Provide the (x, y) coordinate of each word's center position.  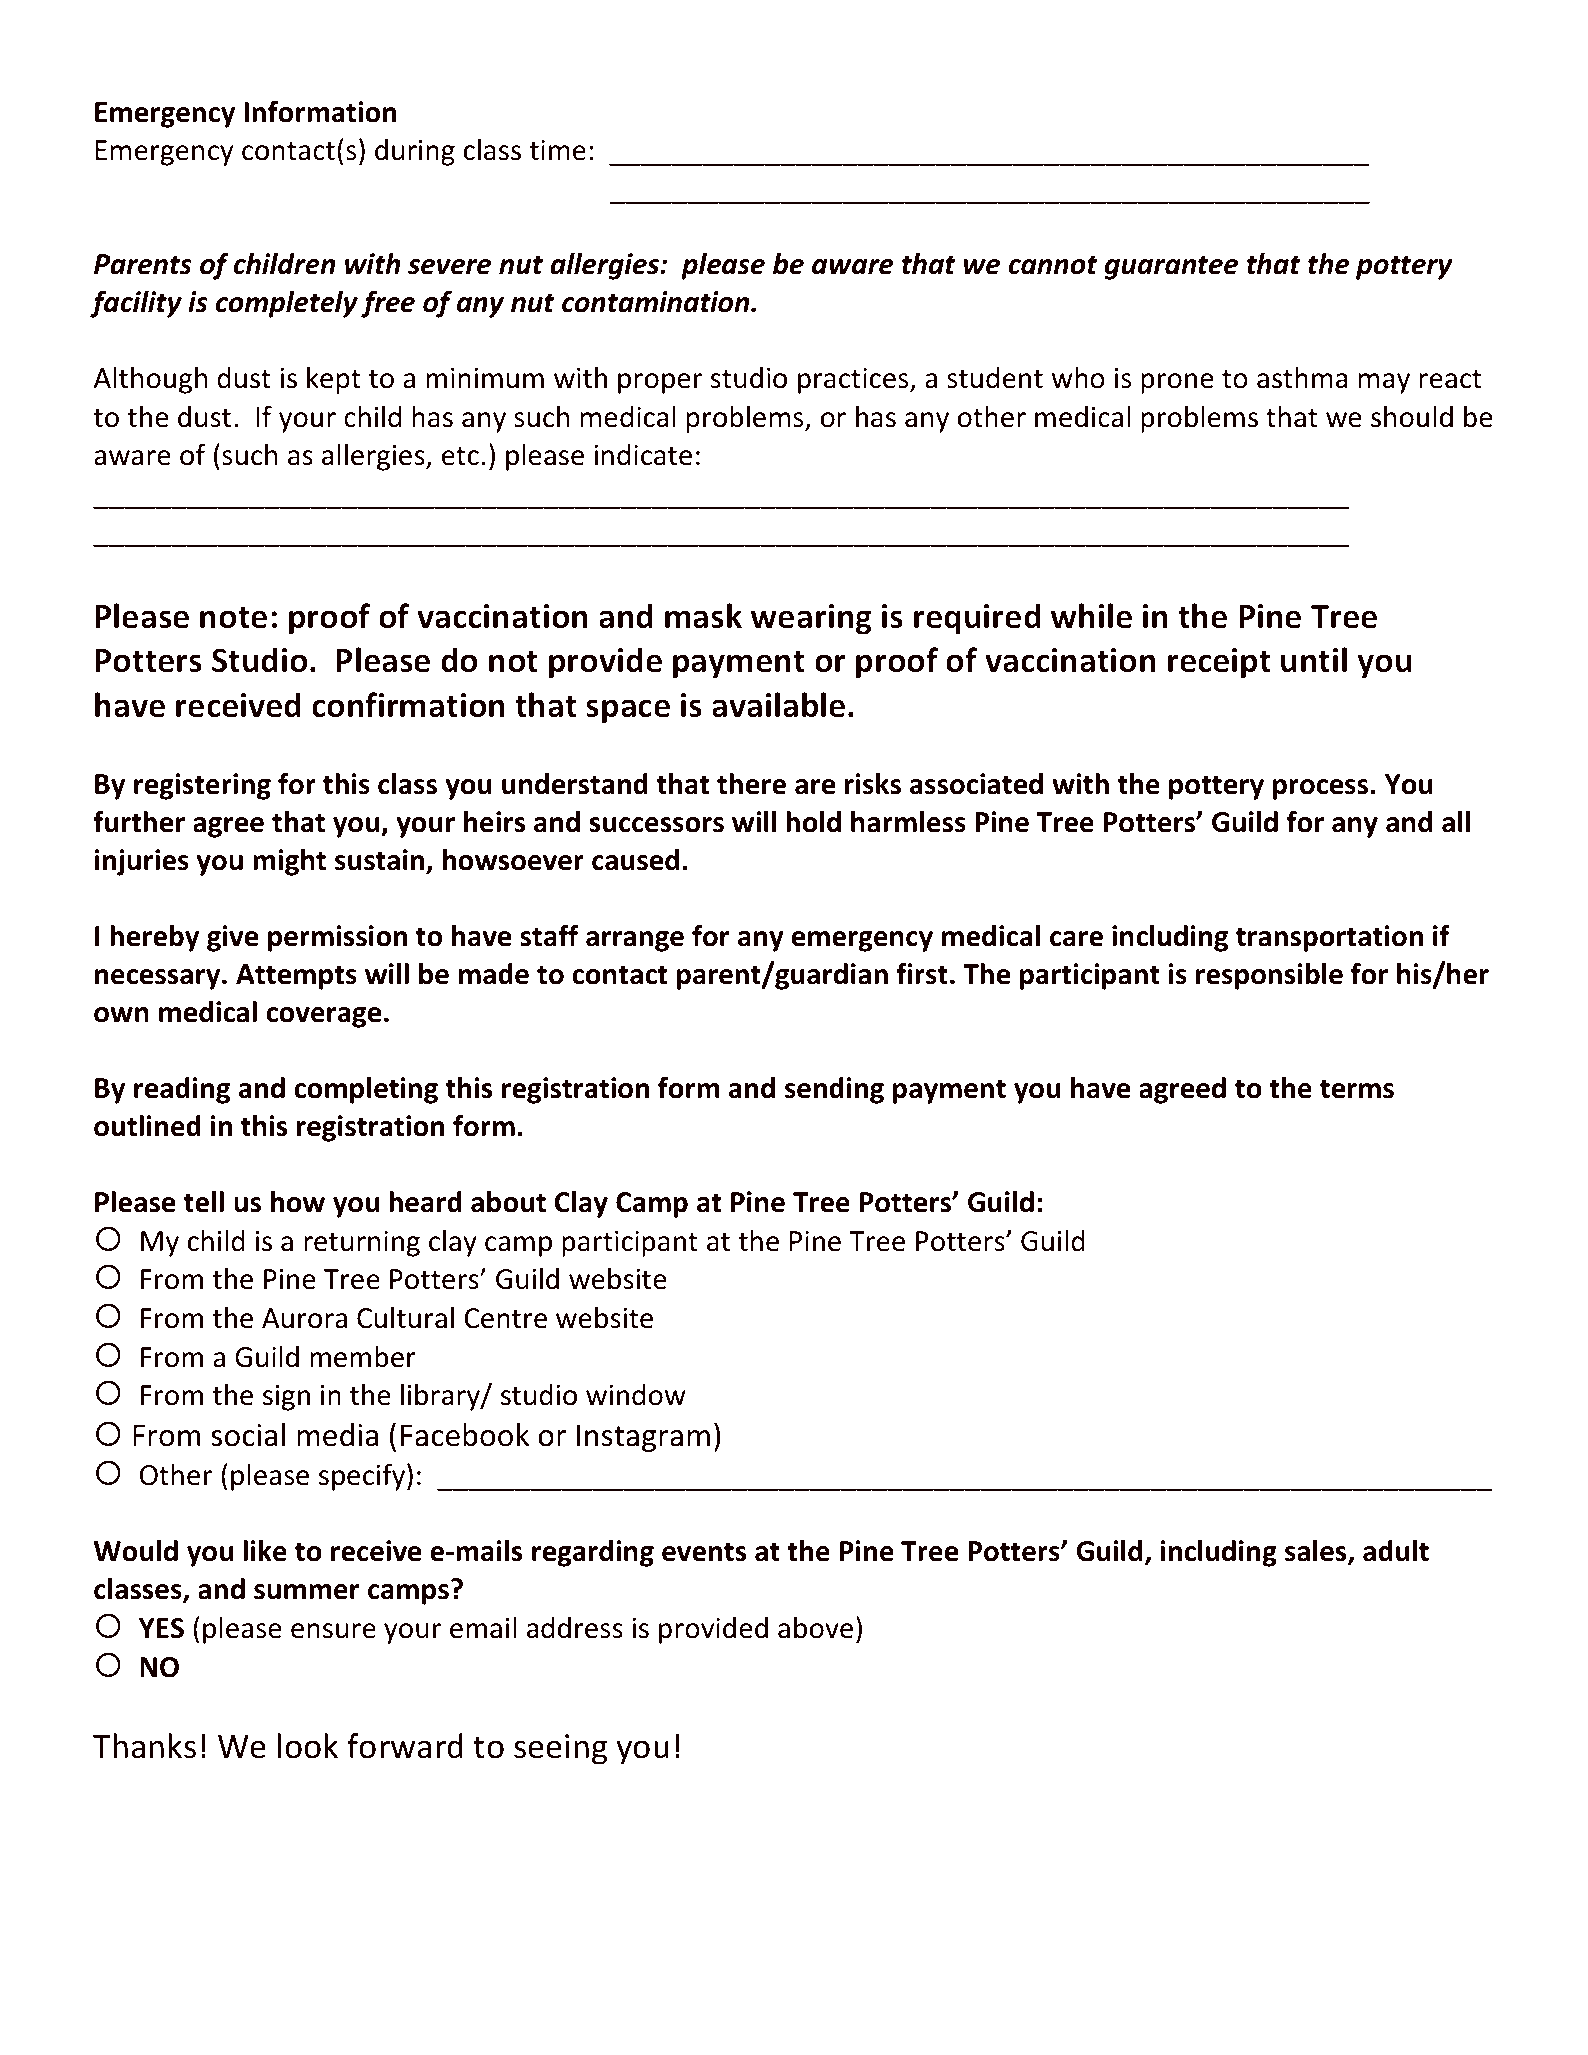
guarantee (1171, 267)
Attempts (296, 977)
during (415, 152)
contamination (657, 302)
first (922, 973)
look (307, 1746)
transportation (1329, 938)
